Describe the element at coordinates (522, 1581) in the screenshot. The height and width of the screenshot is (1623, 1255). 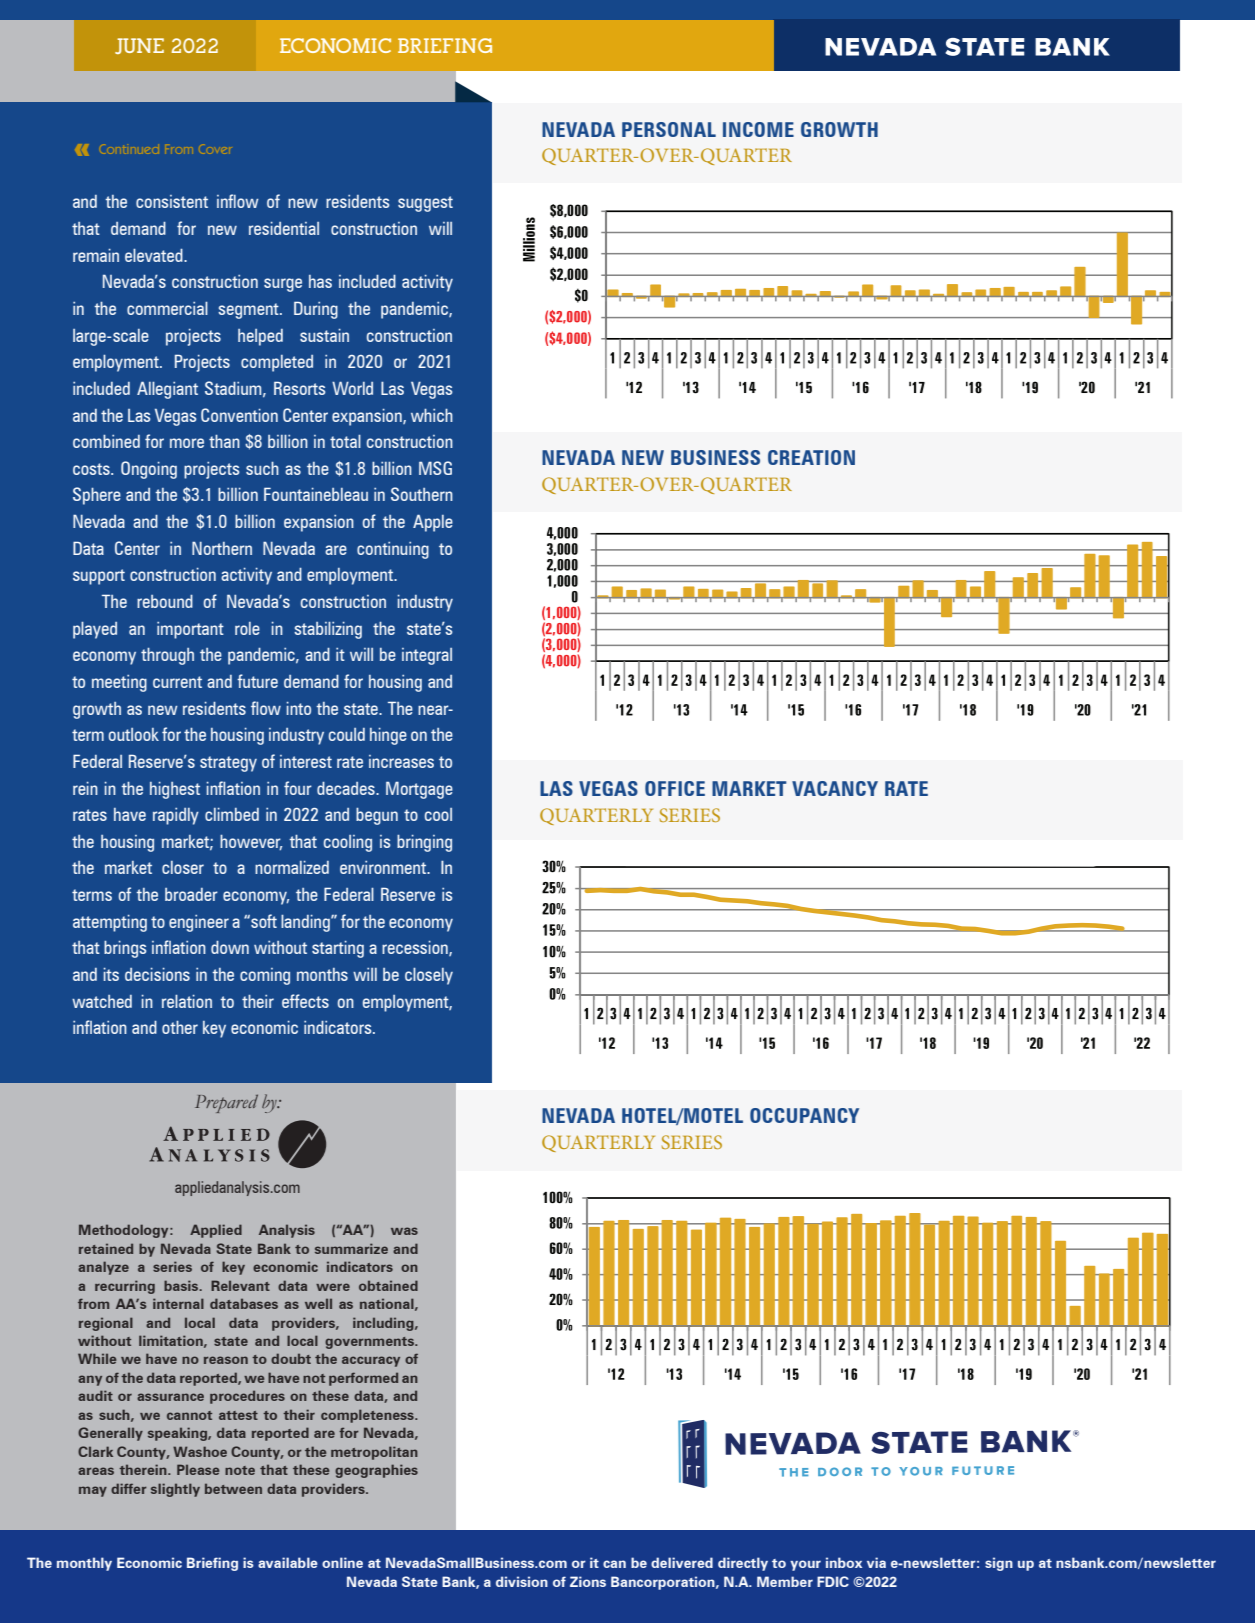
I see `division` at that location.
